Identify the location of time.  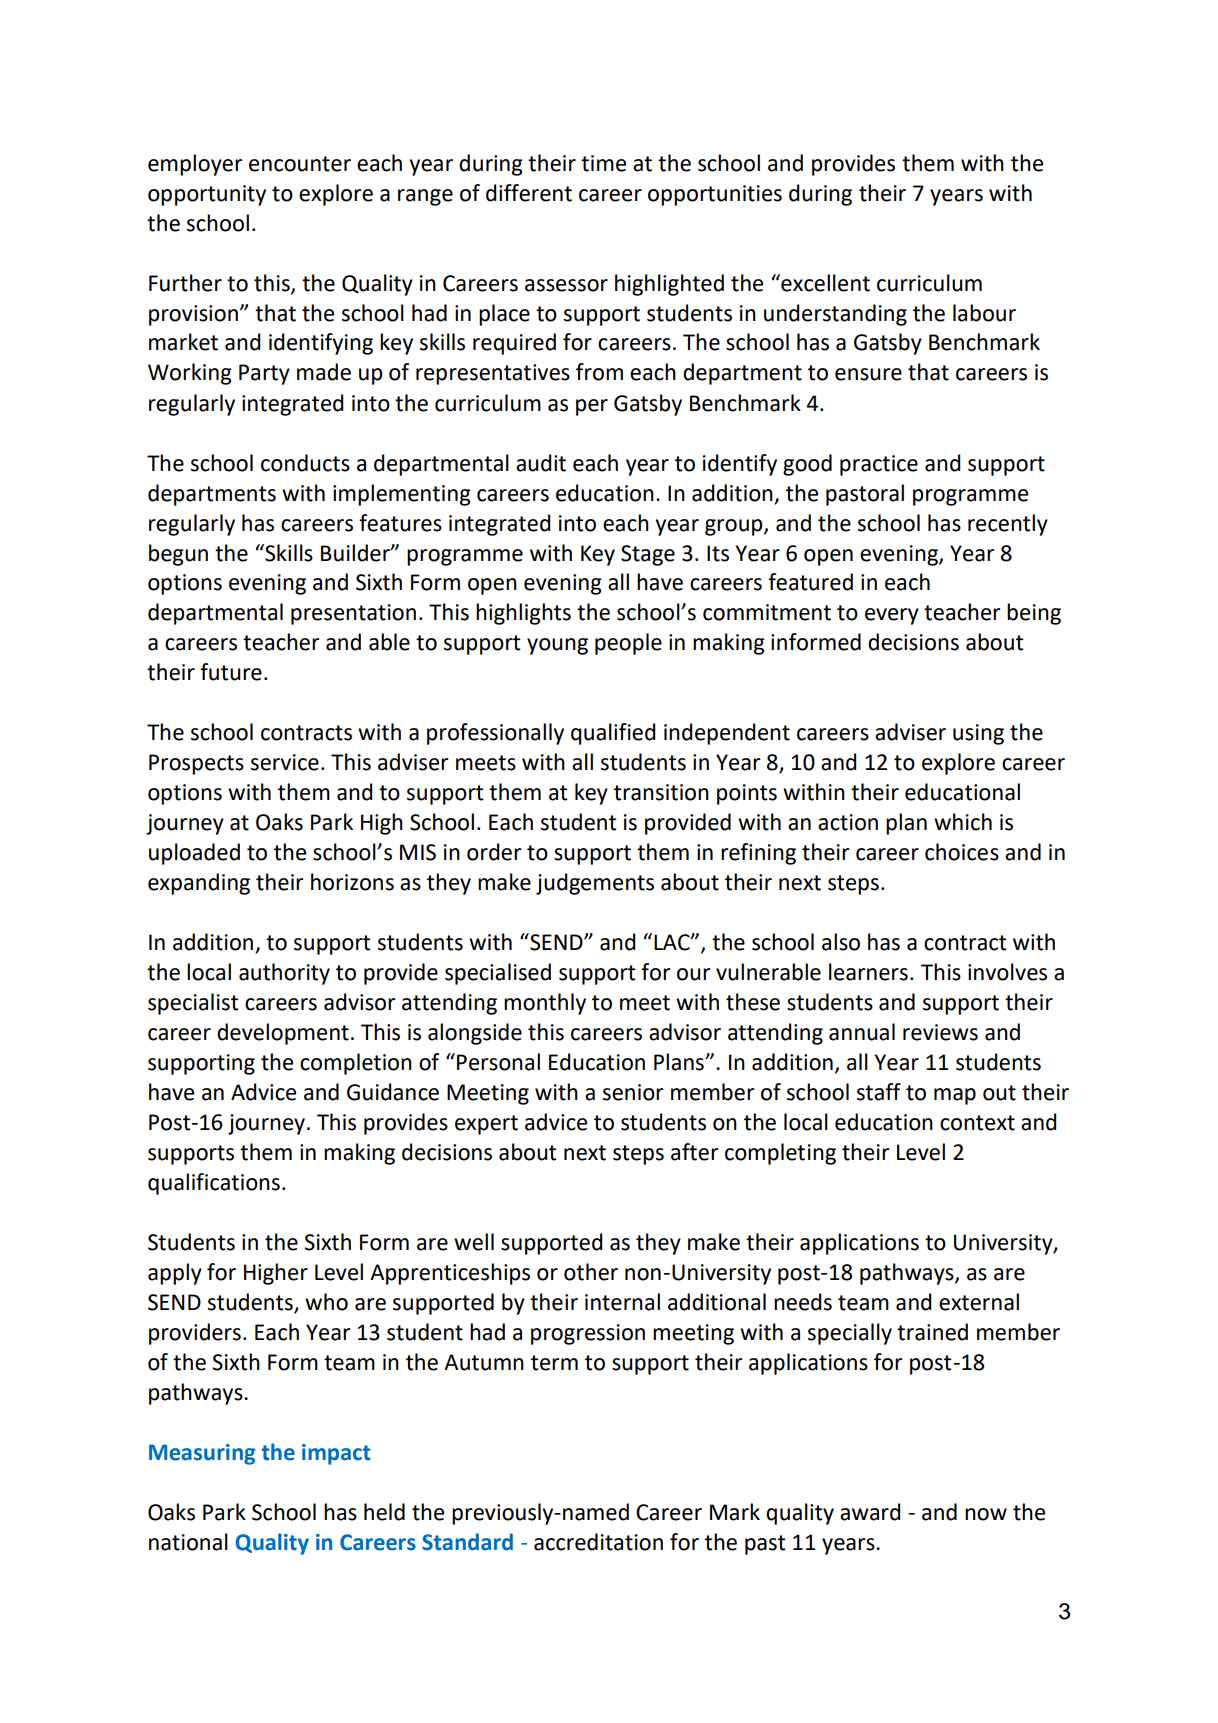
(603, 163).
